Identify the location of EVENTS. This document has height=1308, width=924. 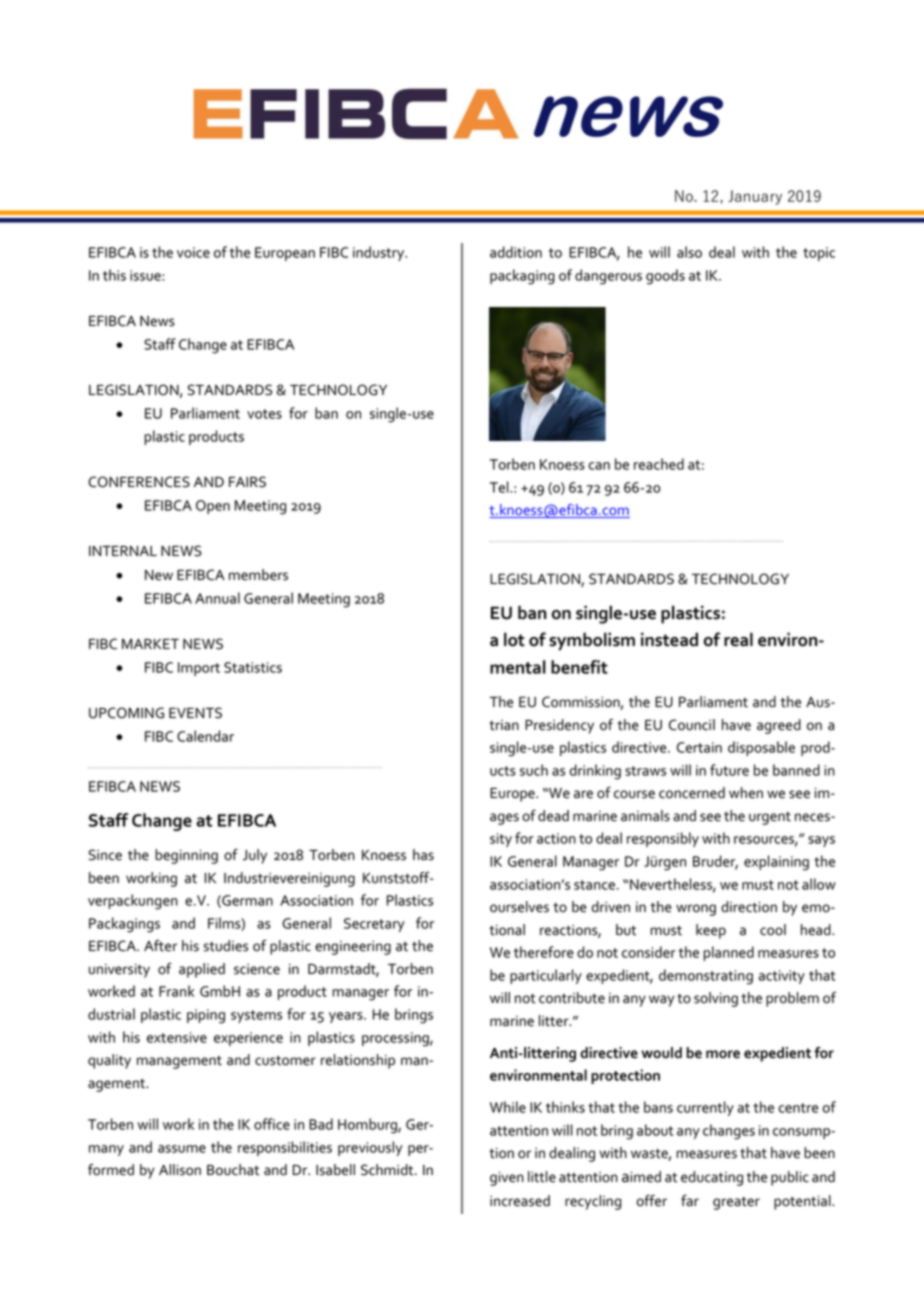
(195, 713).
